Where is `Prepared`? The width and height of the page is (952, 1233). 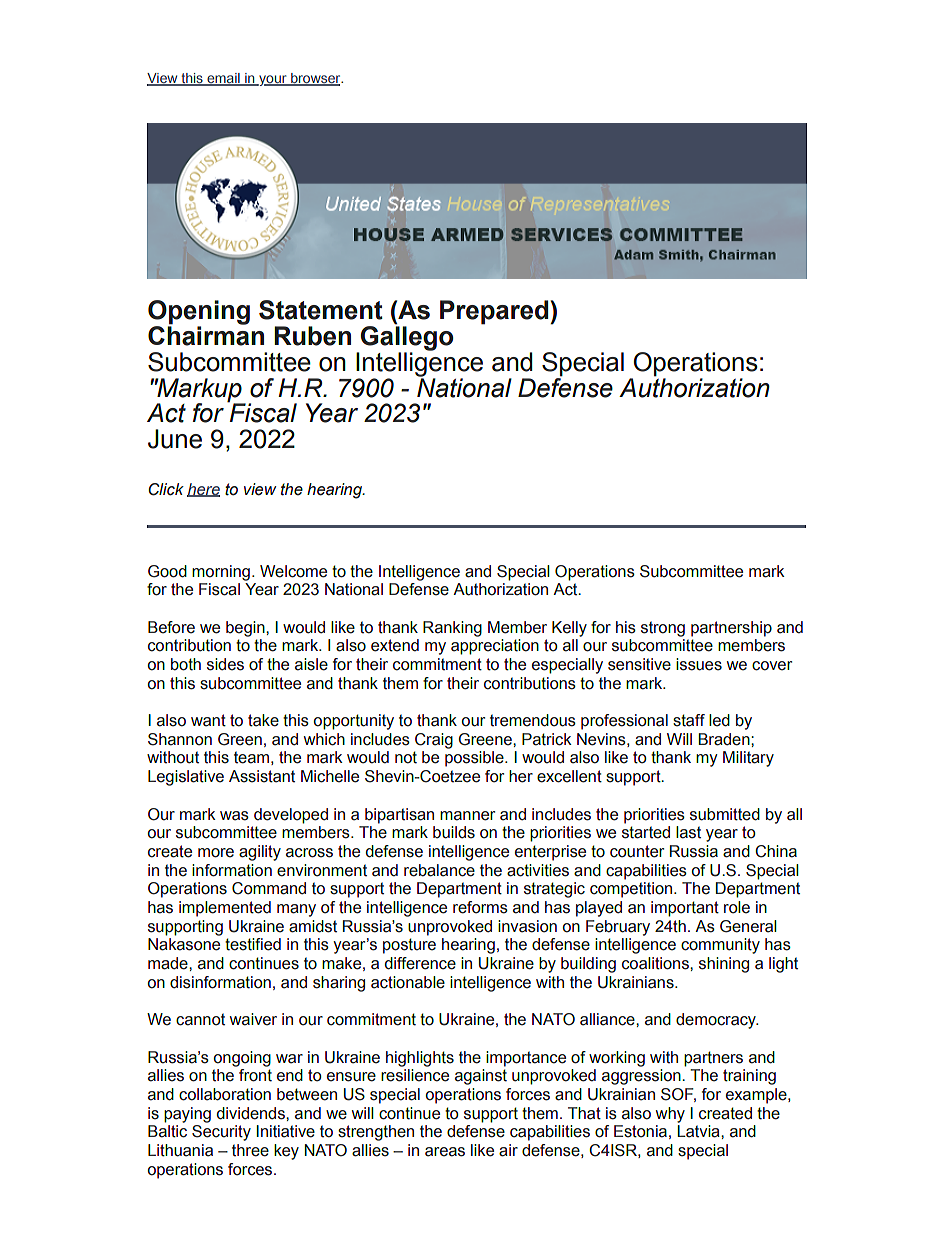
Prepared is located at coordinates (495, 312).
